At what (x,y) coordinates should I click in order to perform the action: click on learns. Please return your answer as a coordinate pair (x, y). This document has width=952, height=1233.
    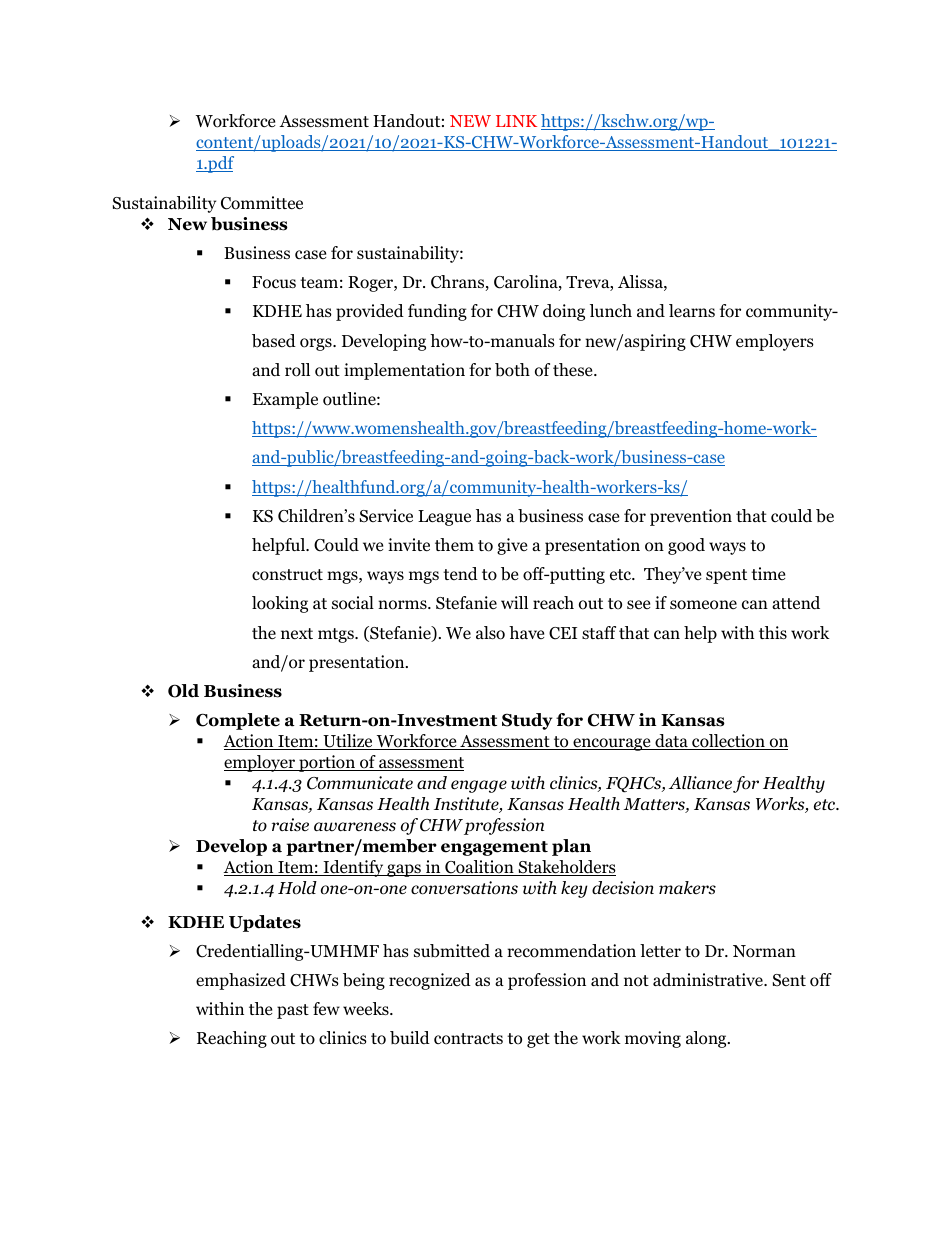
    Looking at the image, I should click on (692, 310).
